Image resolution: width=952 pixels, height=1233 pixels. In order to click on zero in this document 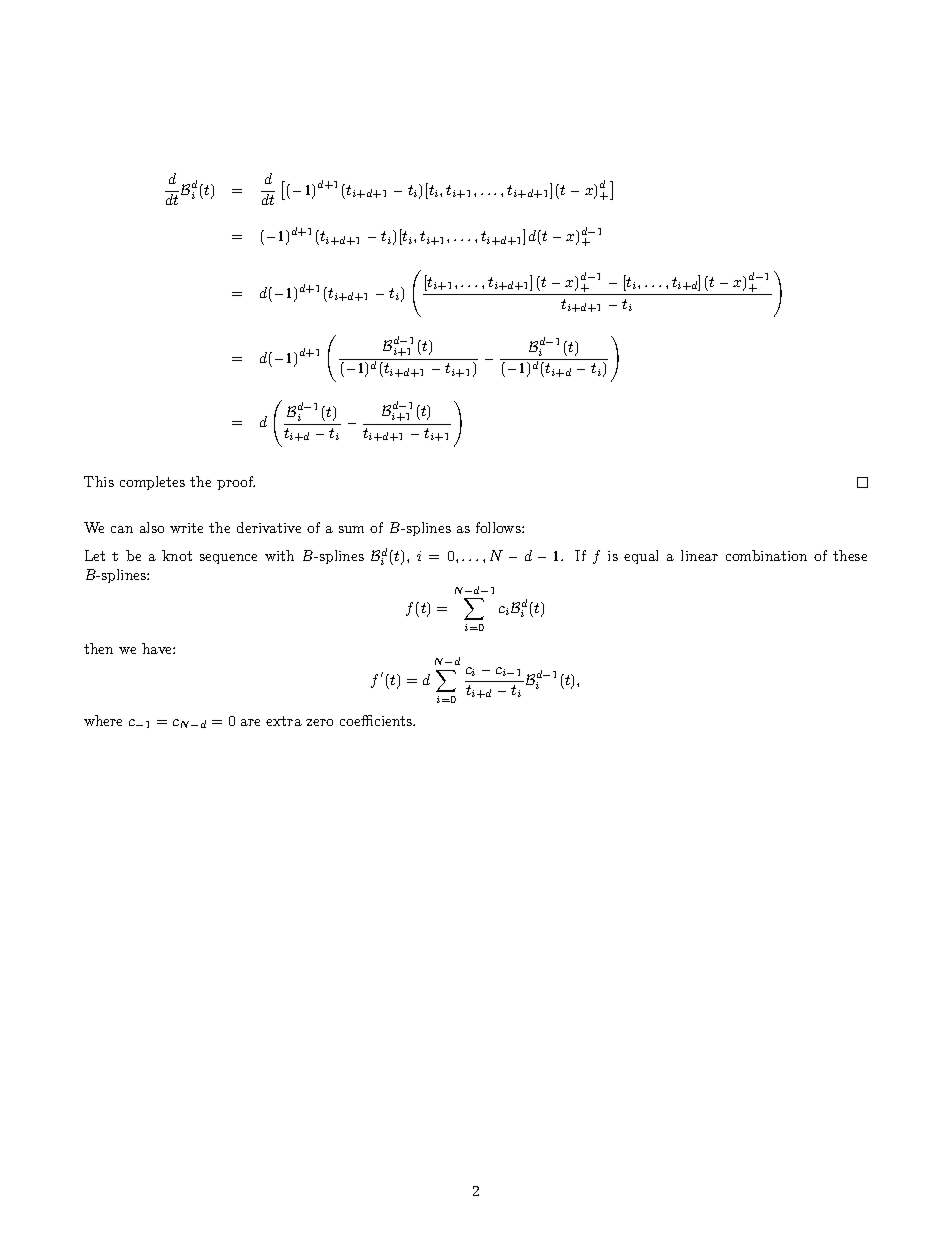, I will do `click(319, 722)`.
